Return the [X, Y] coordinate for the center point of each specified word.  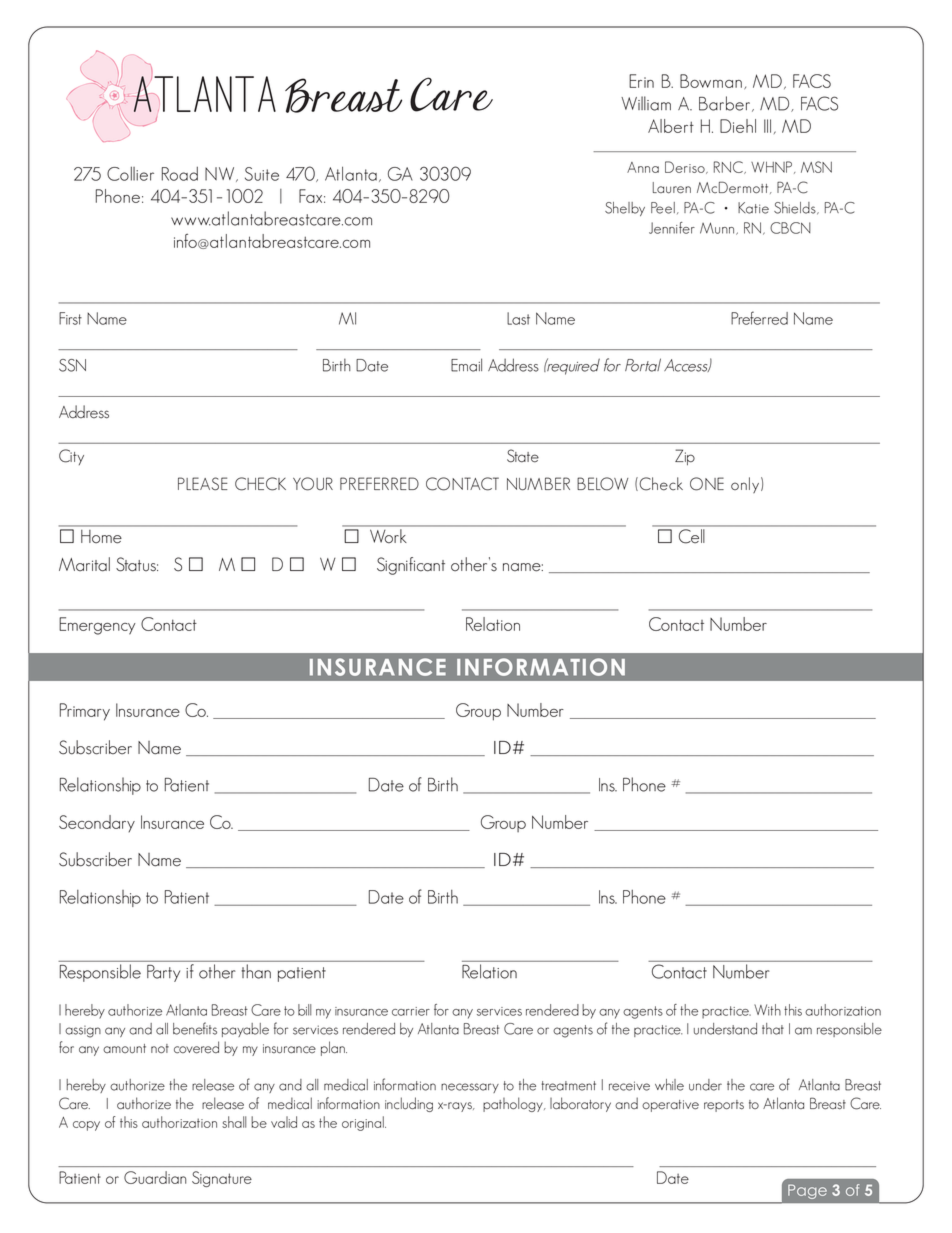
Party [163, 973]
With [767, 1010]
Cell [691, 536]
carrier [411, 1011]
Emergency [97, 626]
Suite [262, 174]
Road [180, 174]
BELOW [602, 484]
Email [466, 365]
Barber [726, 104]
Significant [411, 566]
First [70, 318]
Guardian [155, 1177]
